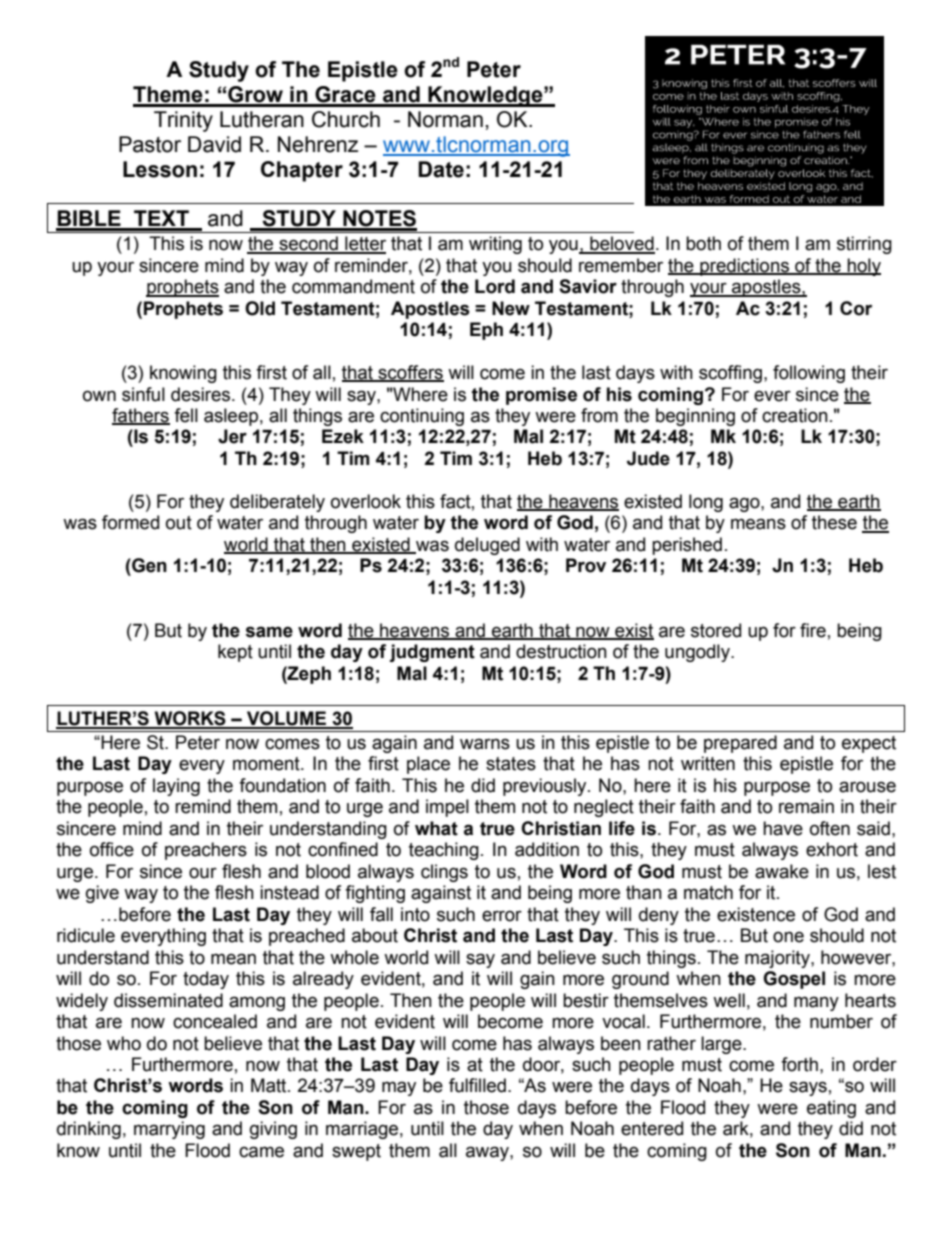  What do you see at coordinates (150, 144) in the image?
I see `Pastor` at bounding box center [150, 144].
